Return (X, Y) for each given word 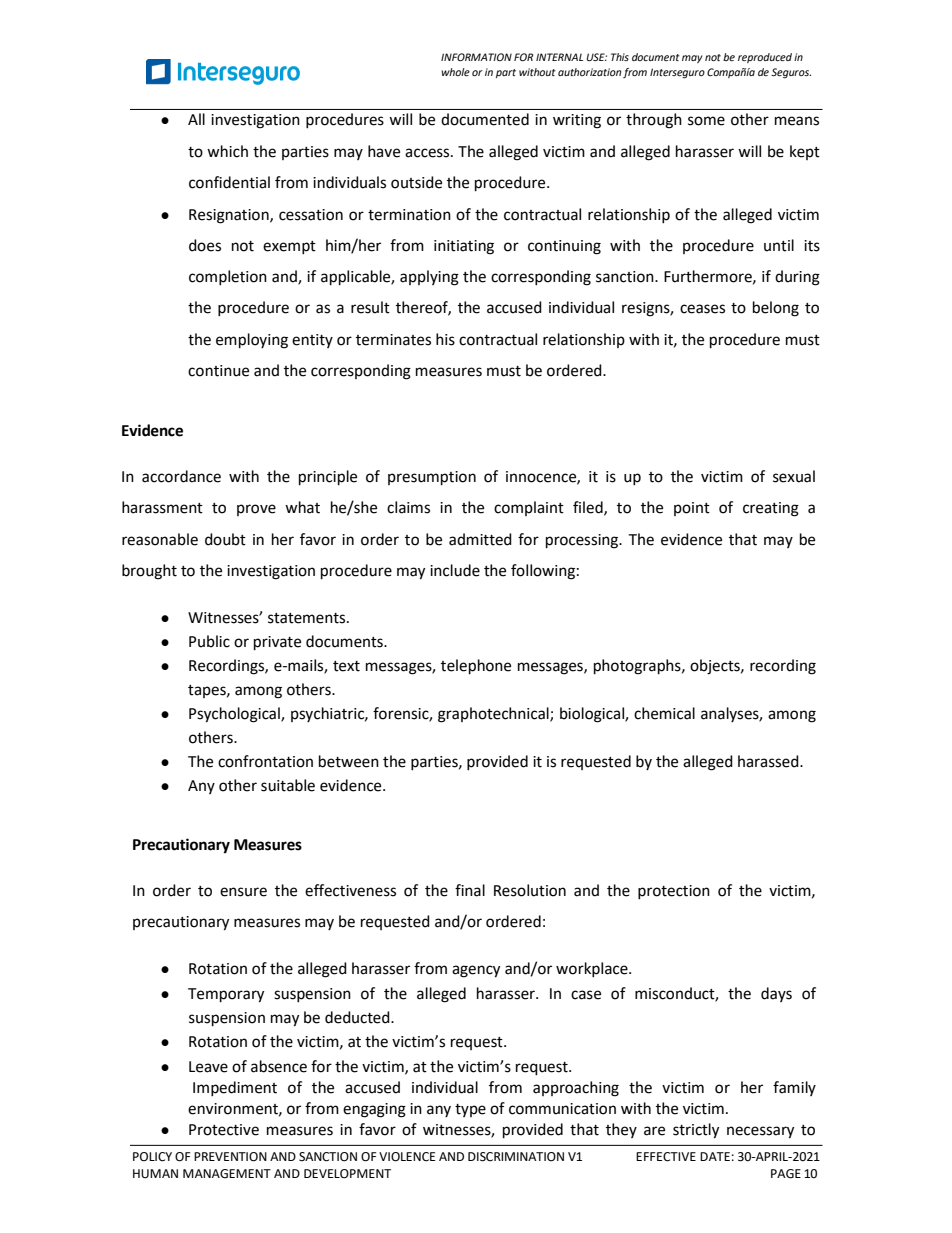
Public (209, 641)
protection (674, 892)
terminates (393, 340)
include (455, 570)
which (227, 151)
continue (218, 371)
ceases (702, 309)
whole (455, 72)
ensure (243, 892)
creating (771, 509)
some (706, 121)
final (470, 890)
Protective (224, 1130)
